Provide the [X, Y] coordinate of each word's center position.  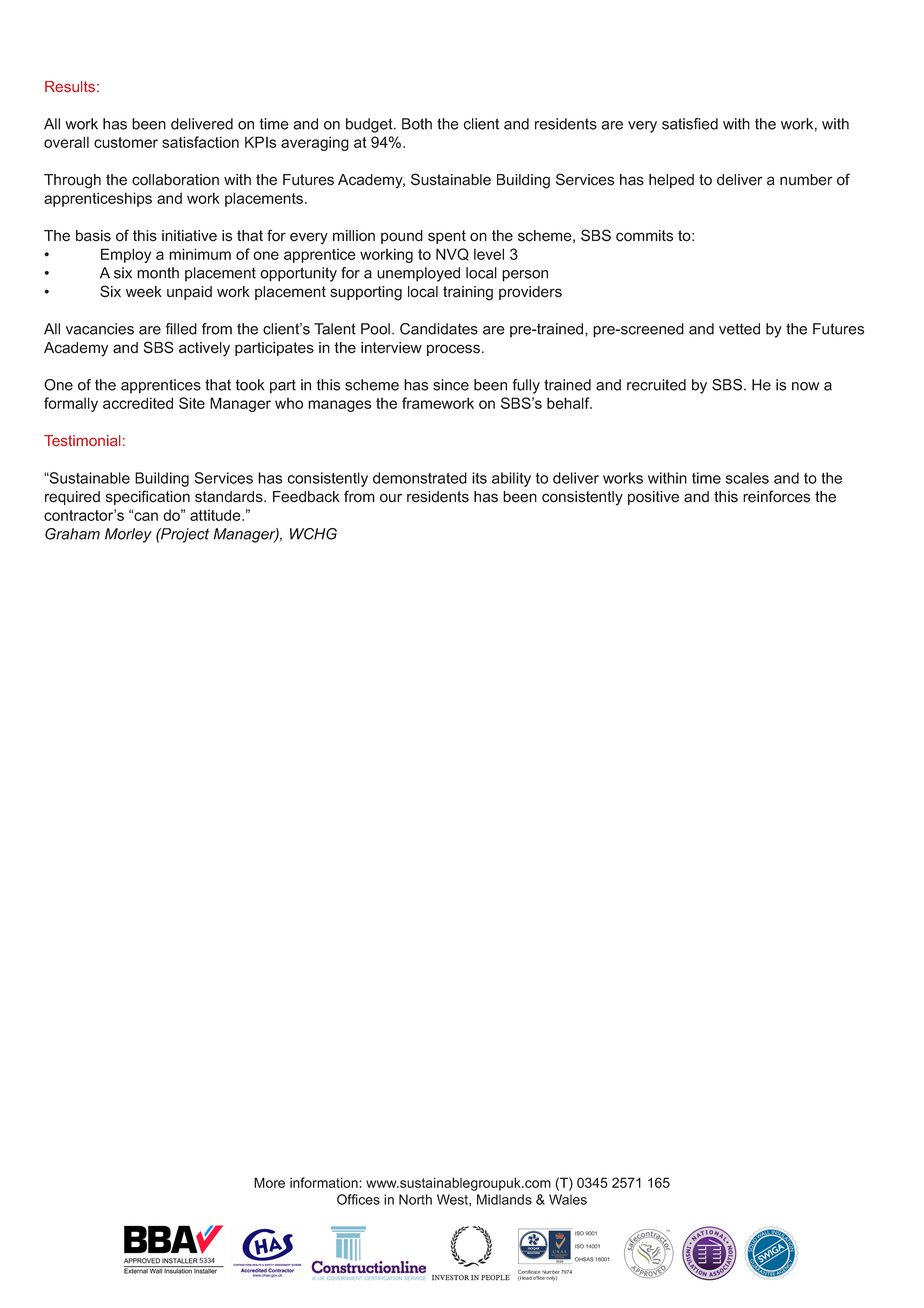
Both [417, 124]
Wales [568, 1199]
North [415, 1199]
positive [653, 498]
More [269, 1182]
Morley [128, 535]
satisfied [690, 124]
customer [126, 142]
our [391, 498]
